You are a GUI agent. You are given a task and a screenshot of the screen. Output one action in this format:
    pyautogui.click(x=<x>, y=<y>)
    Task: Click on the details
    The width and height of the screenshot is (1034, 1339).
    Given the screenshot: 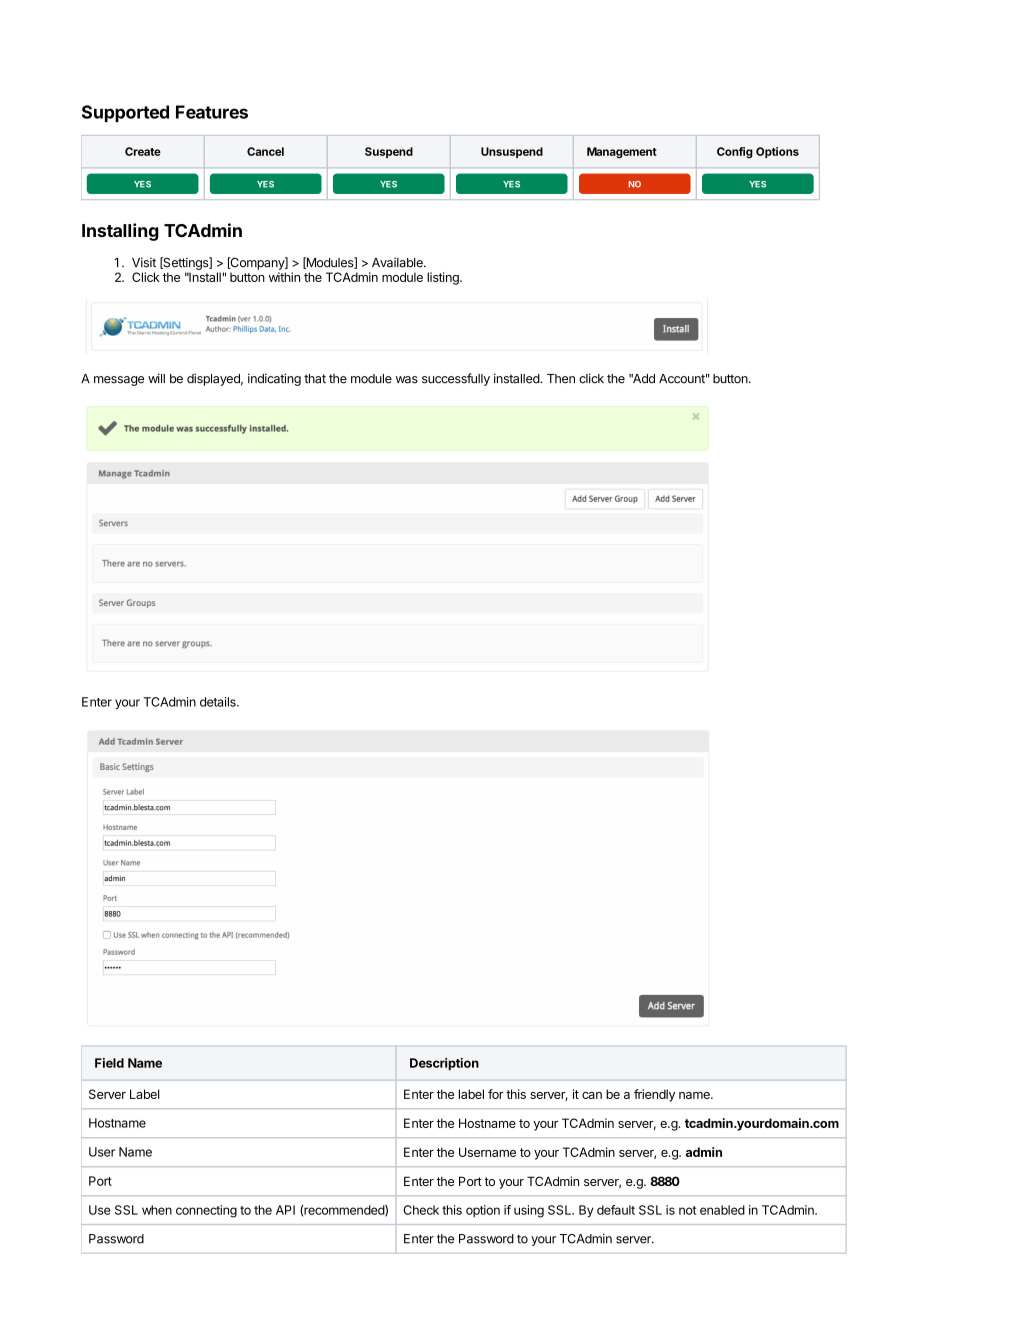 What is the action you would take?
    pyautogui.click(x=219, y=702)
